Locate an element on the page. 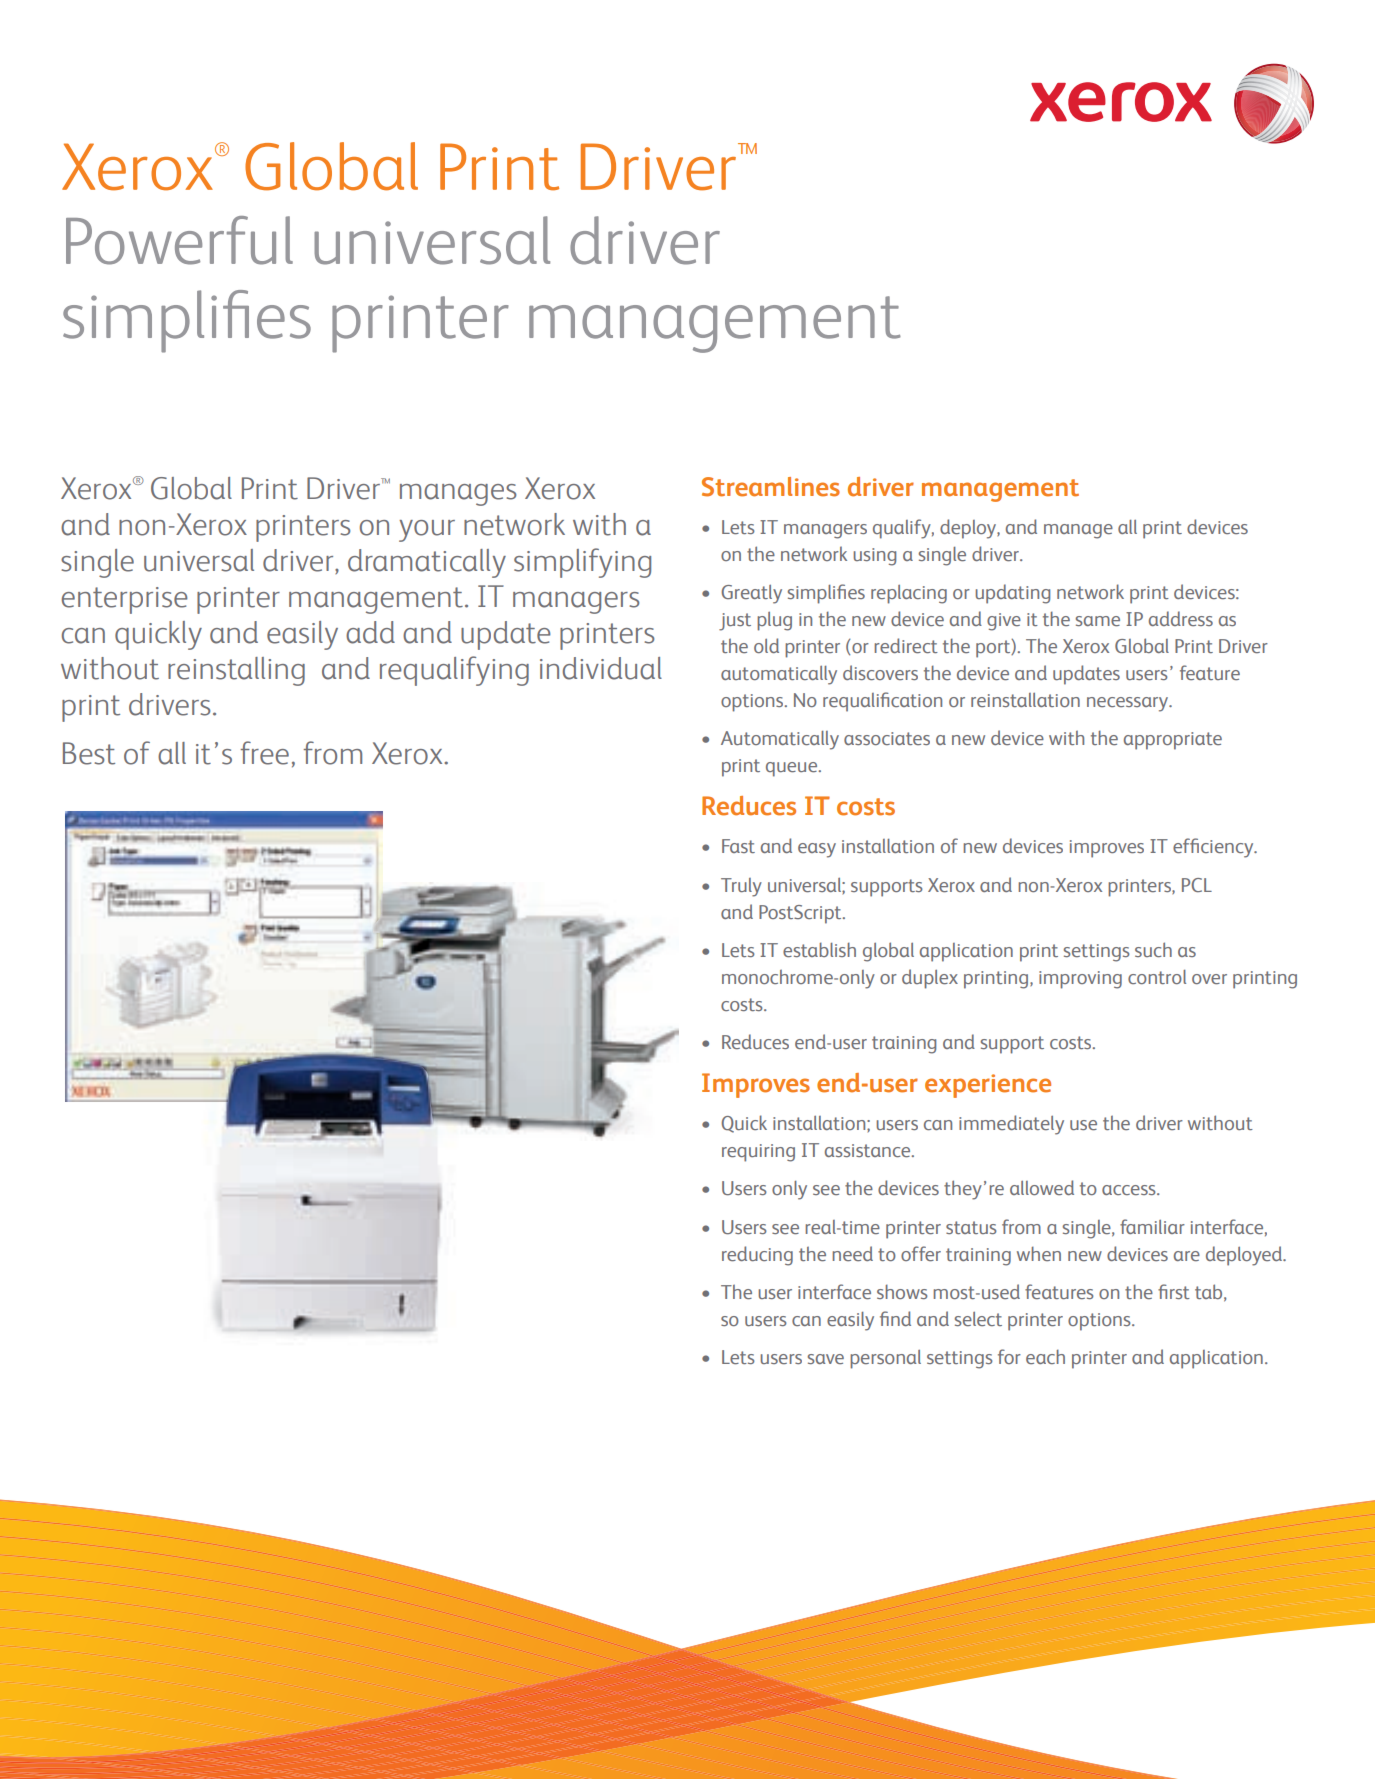  Powerful is located at coordinates (179, 240).
